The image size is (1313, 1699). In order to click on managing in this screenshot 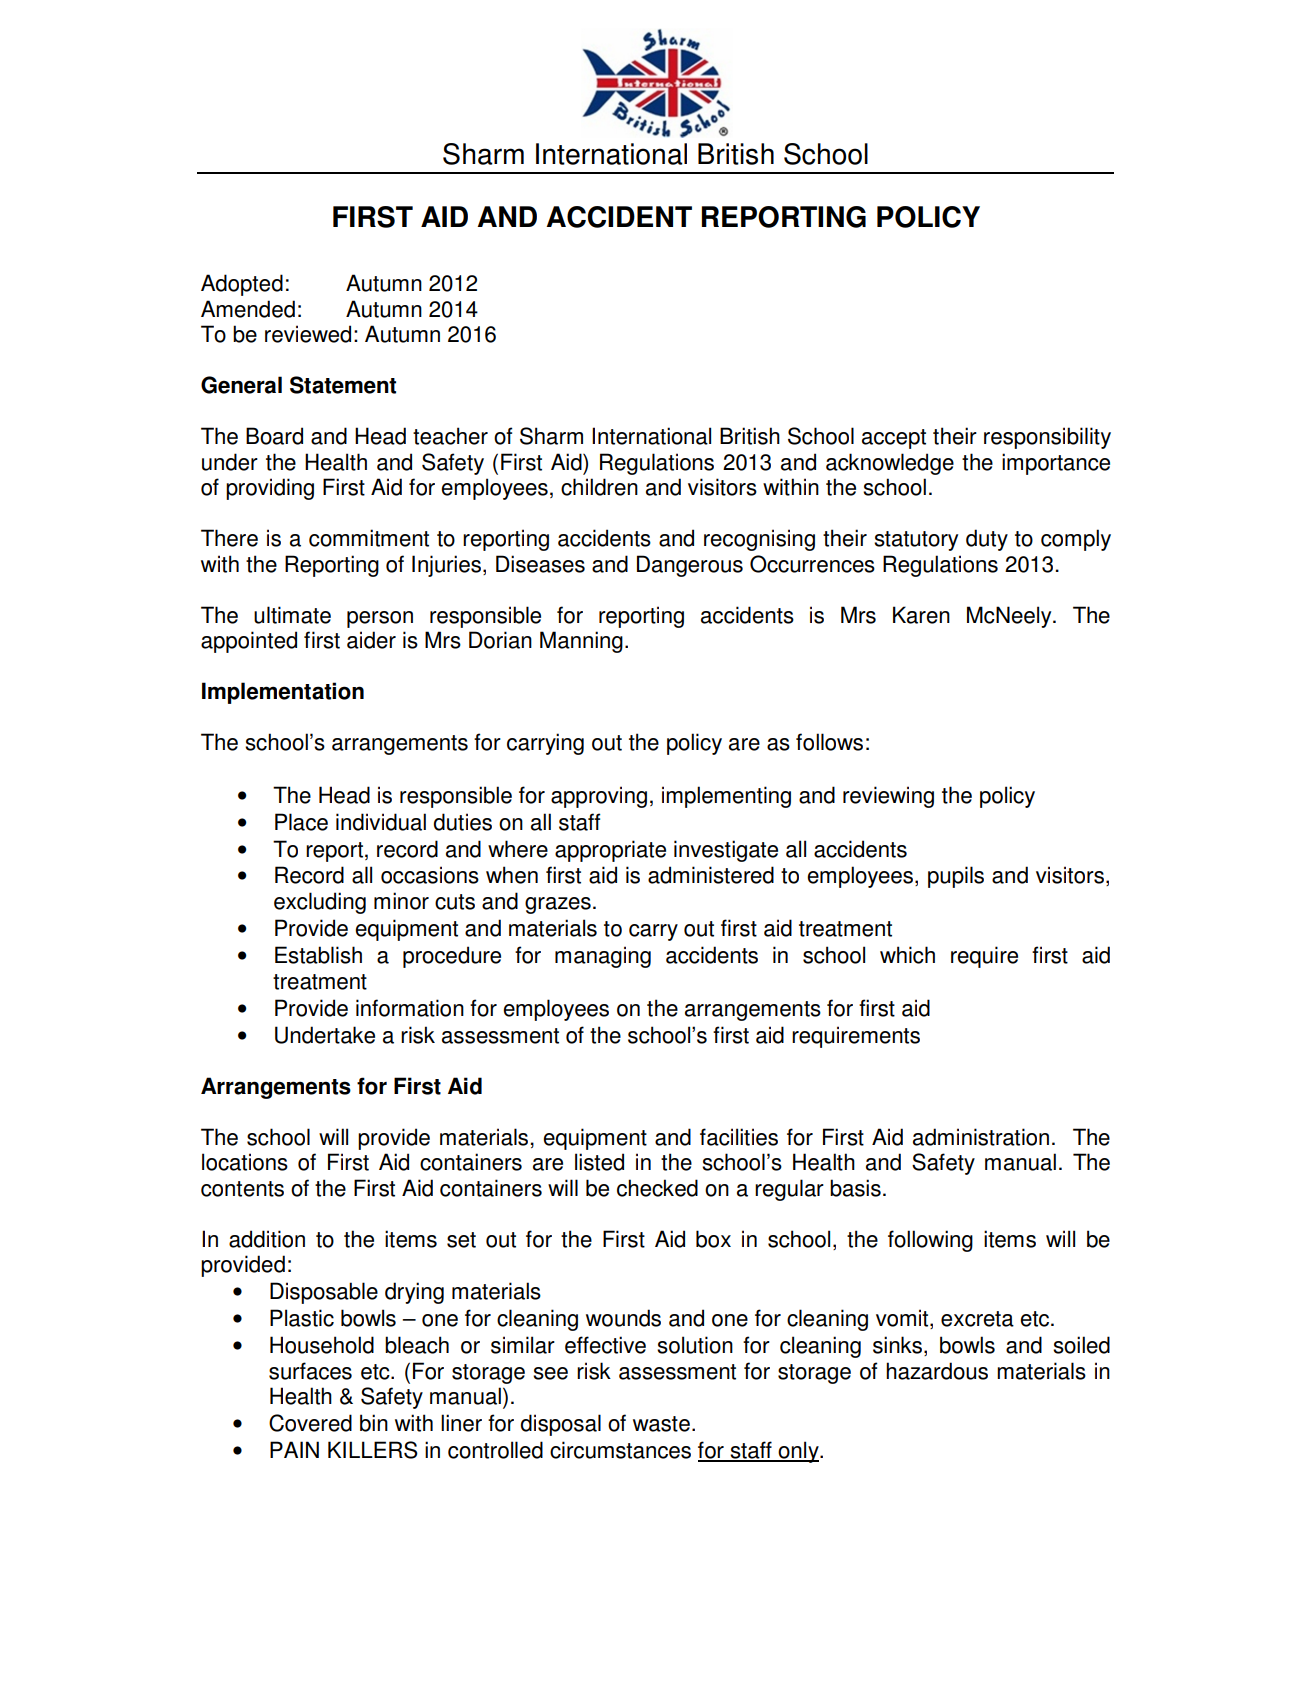, I will do `click(603, 957)`.
